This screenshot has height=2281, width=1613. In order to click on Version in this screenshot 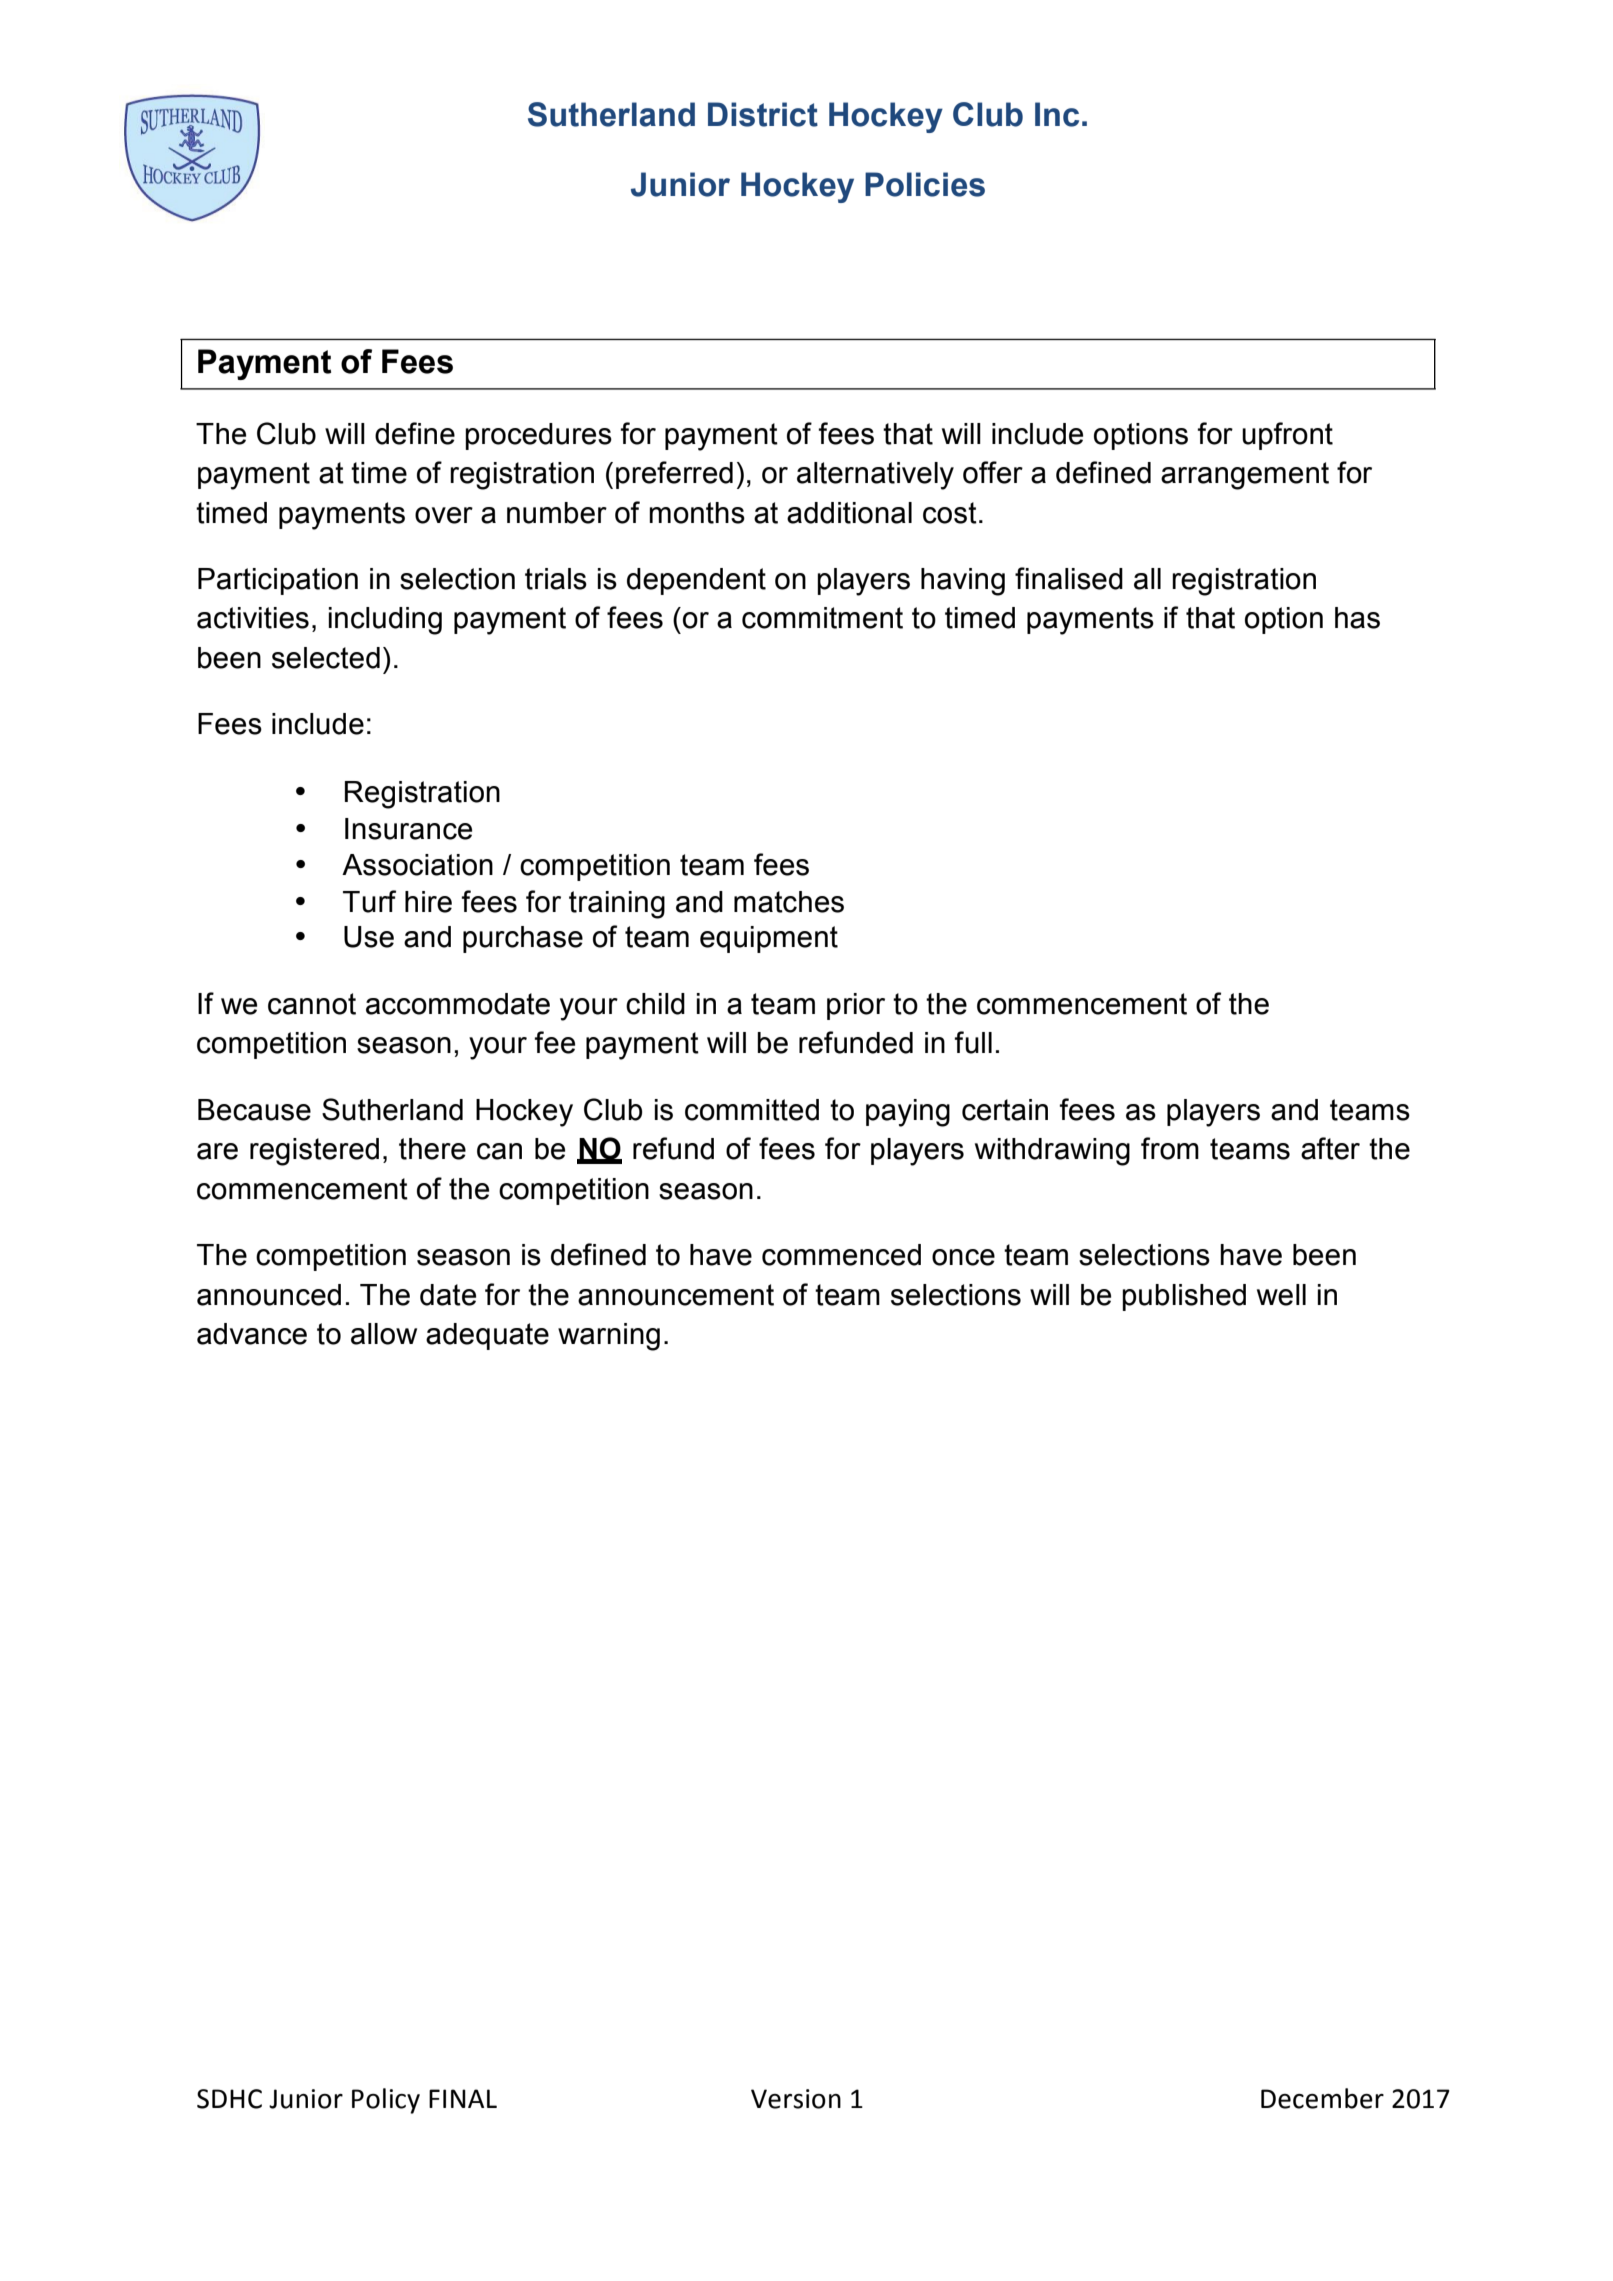, I will do `click(796, 2099)`.
